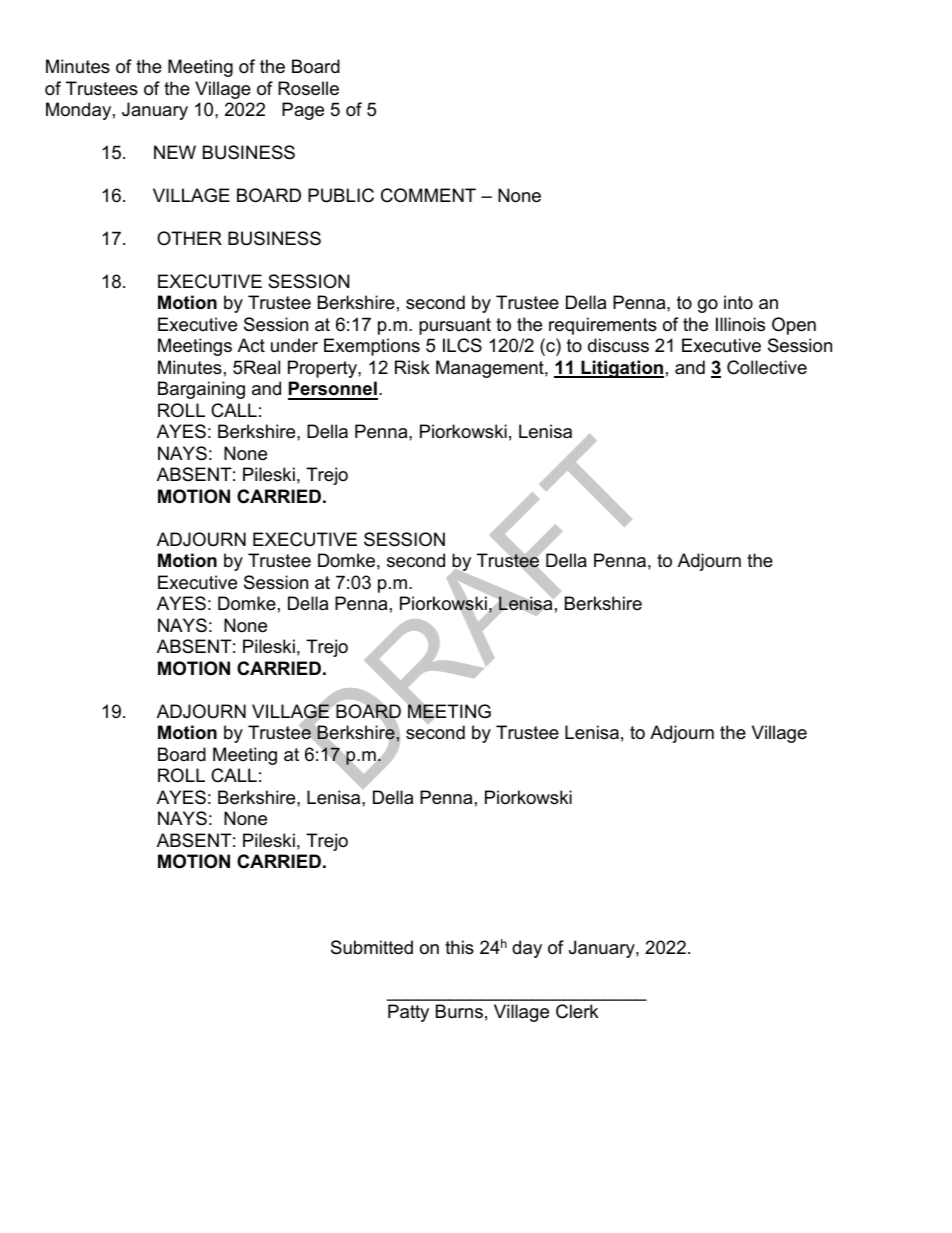 This screenshot has height=1233, width=952. What do you see at coordinates (303, 111) in the screenshot?
I see `Page` at bounding box center [303, 111].
